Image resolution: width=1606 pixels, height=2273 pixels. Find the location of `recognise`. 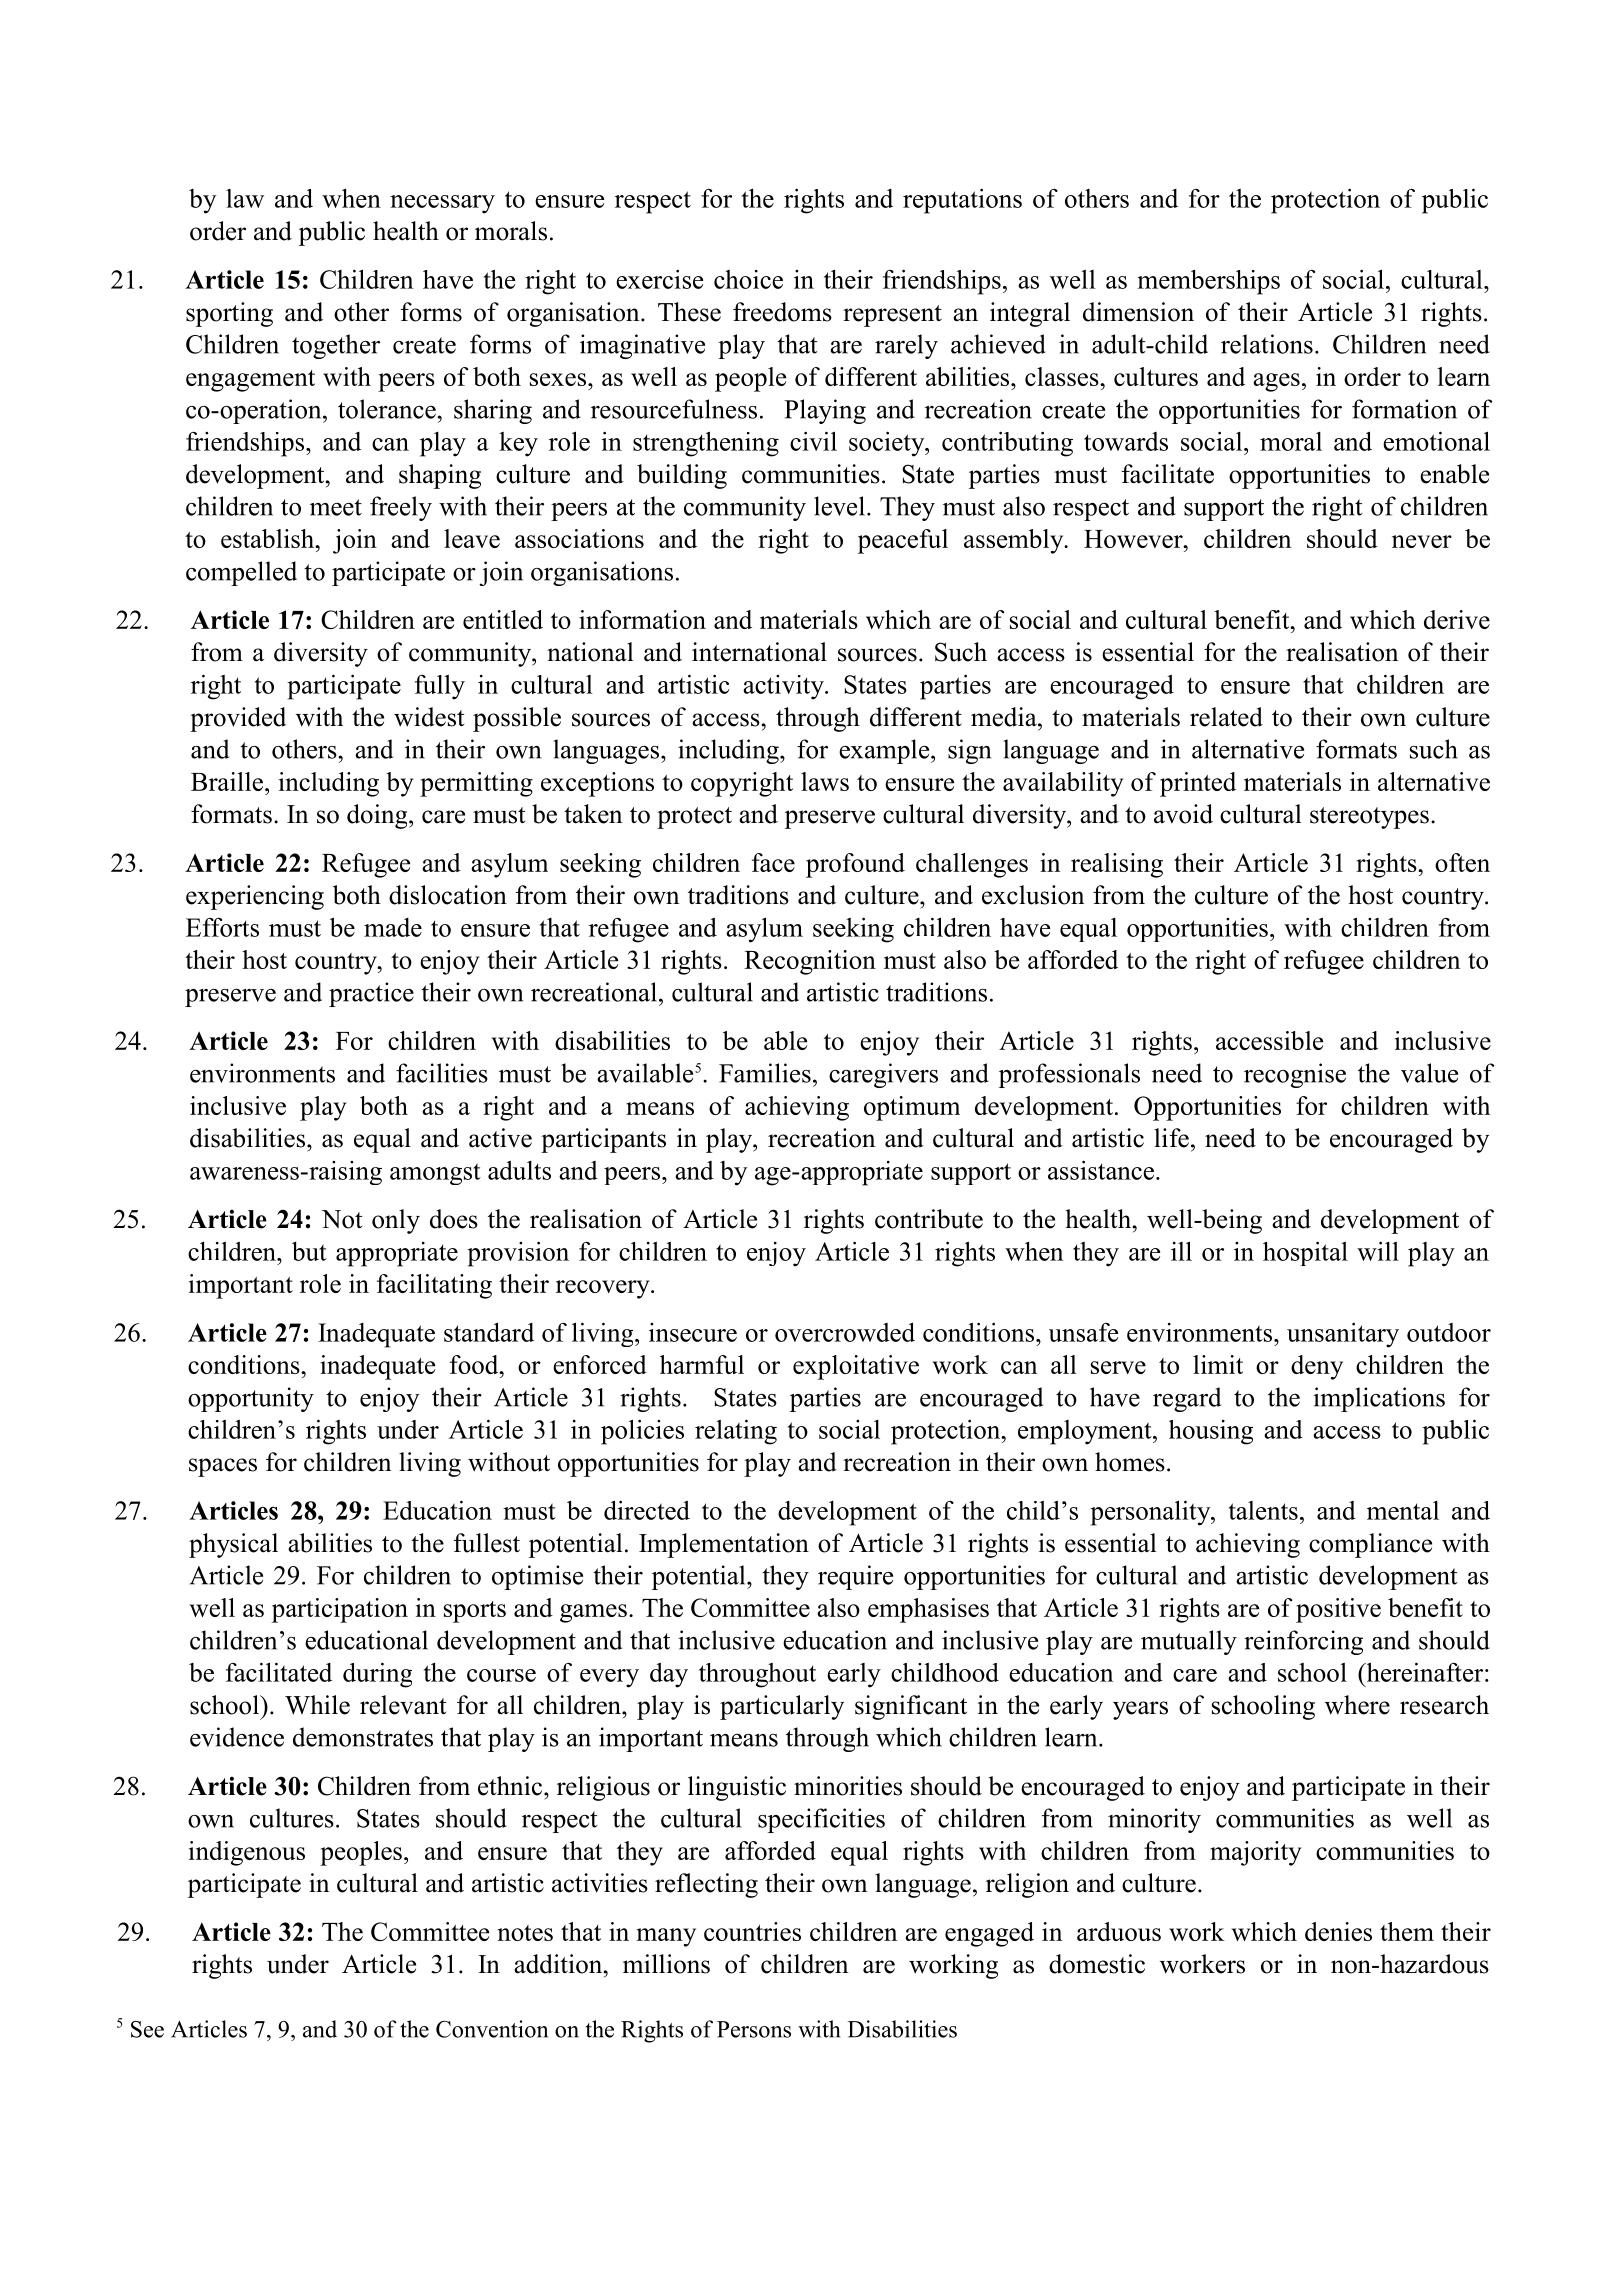

recognise is located at coordinates (1295, 1075).
